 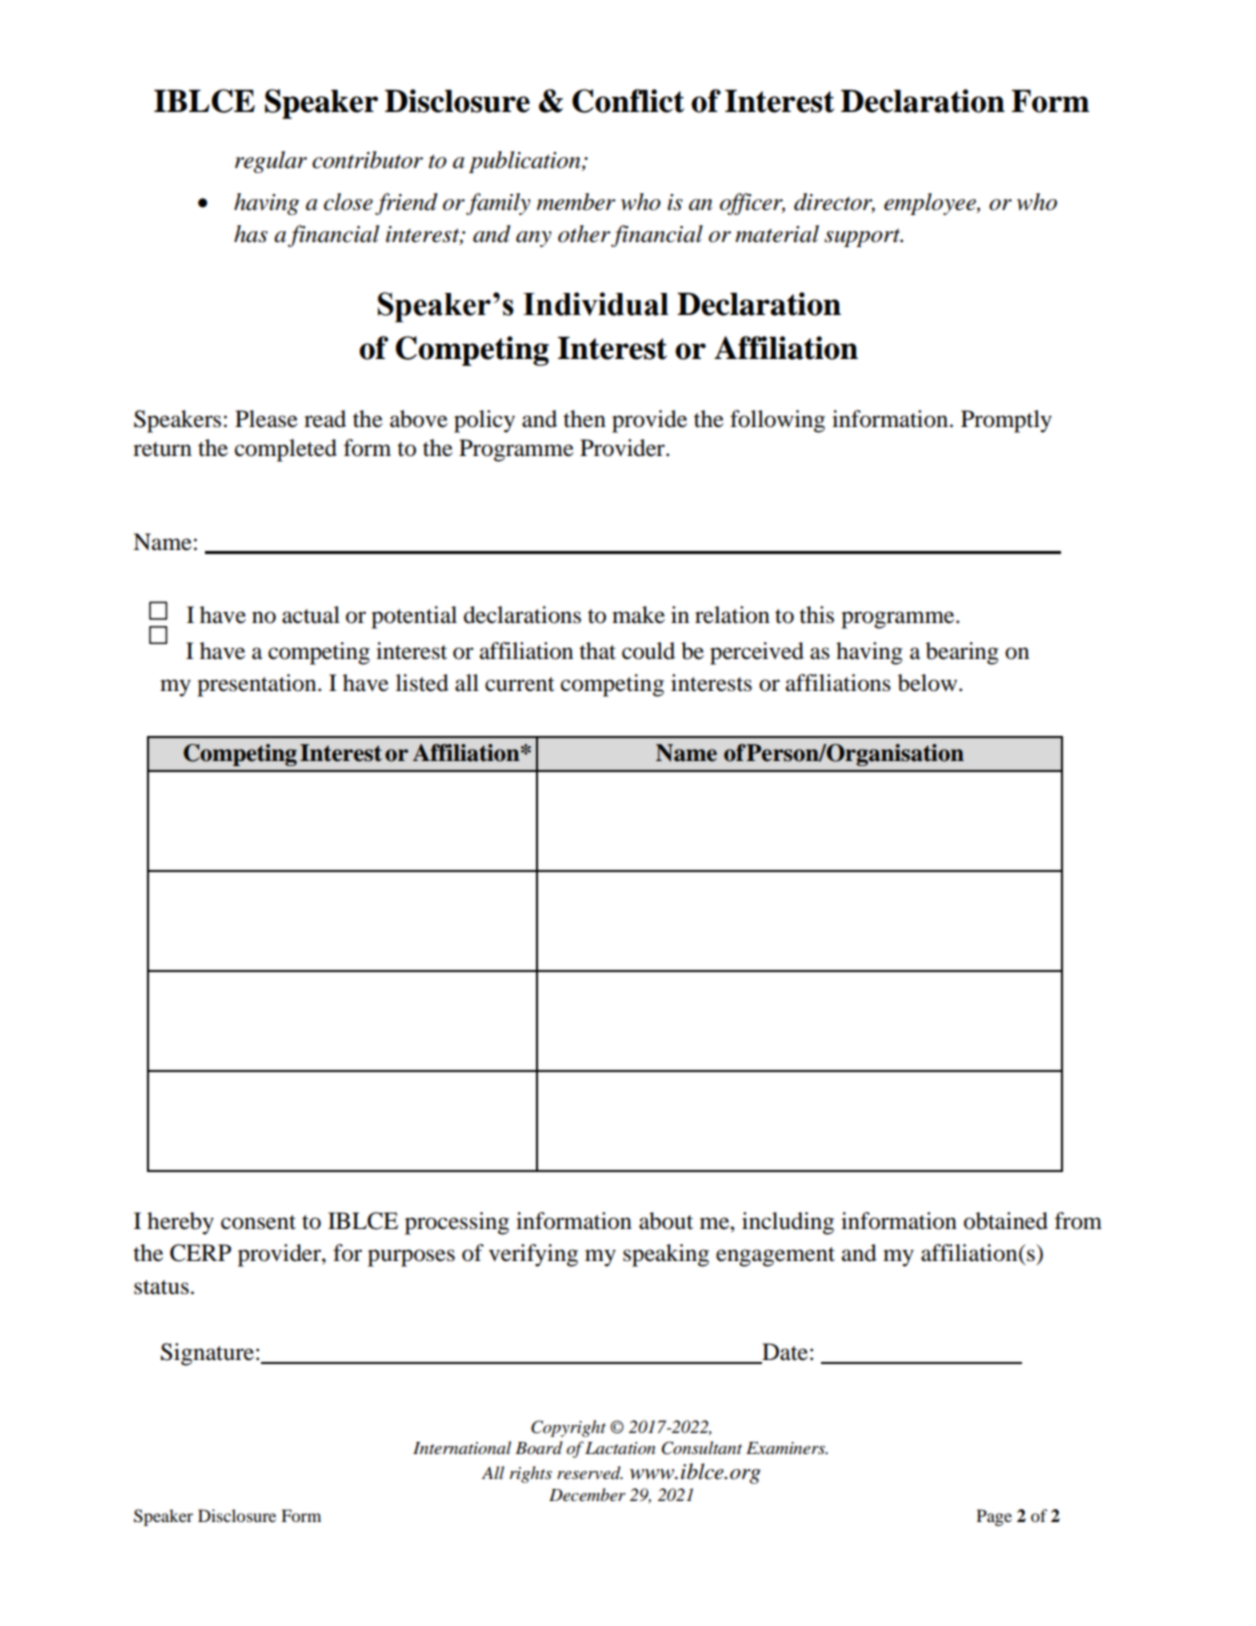 I want to click on completed, so click(x=286, y=450).
